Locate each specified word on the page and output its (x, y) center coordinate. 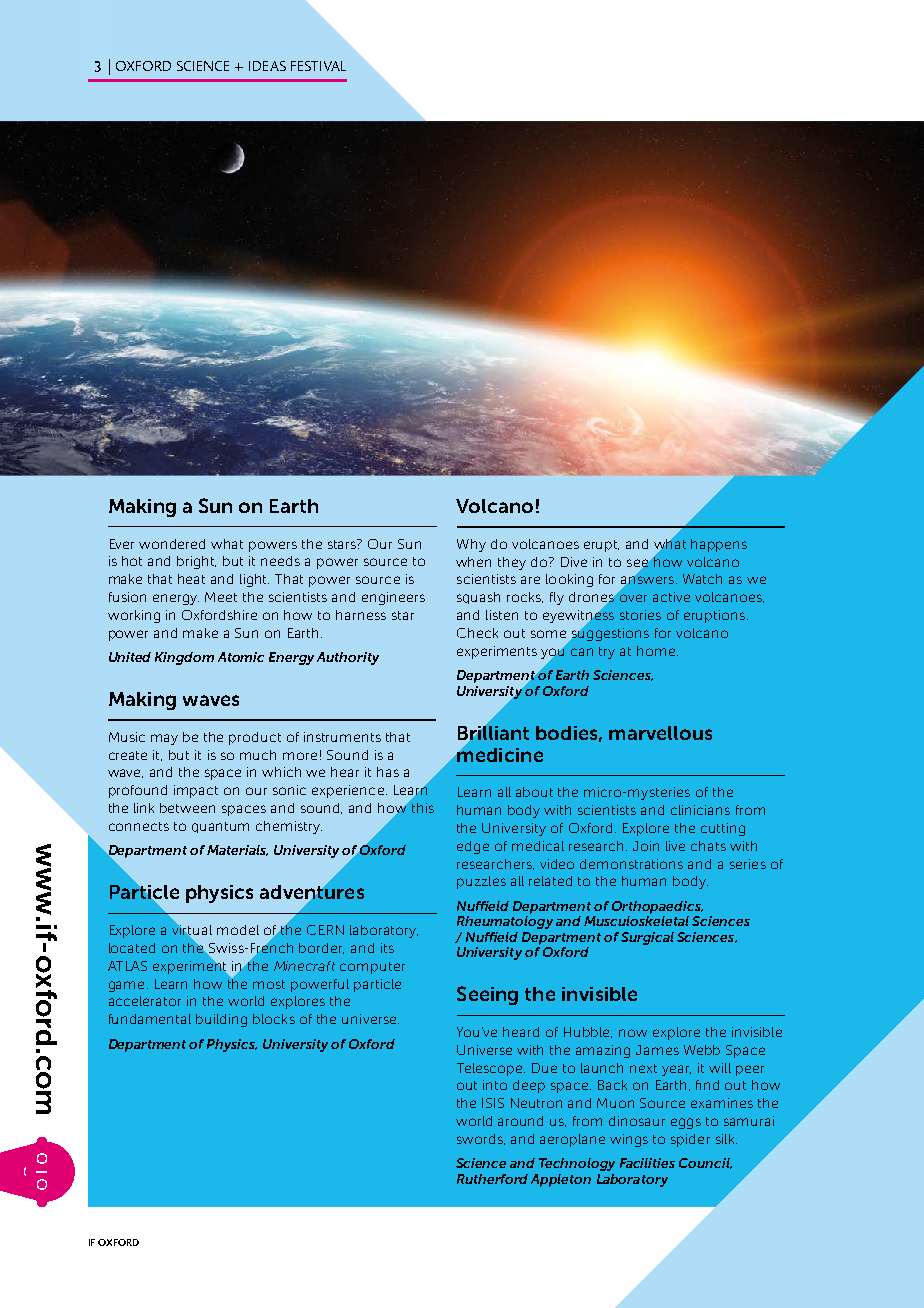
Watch (702, 579)
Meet (221, 597)
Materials (237, 850)
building (221, 1020)
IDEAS (267, 66)
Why (471, 545)
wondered (172, 544)
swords (481, 1139)
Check (477, 633)
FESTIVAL (318, 66)
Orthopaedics (657, 907)
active (671, 597)
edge (473, 847)
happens (719, 545)
